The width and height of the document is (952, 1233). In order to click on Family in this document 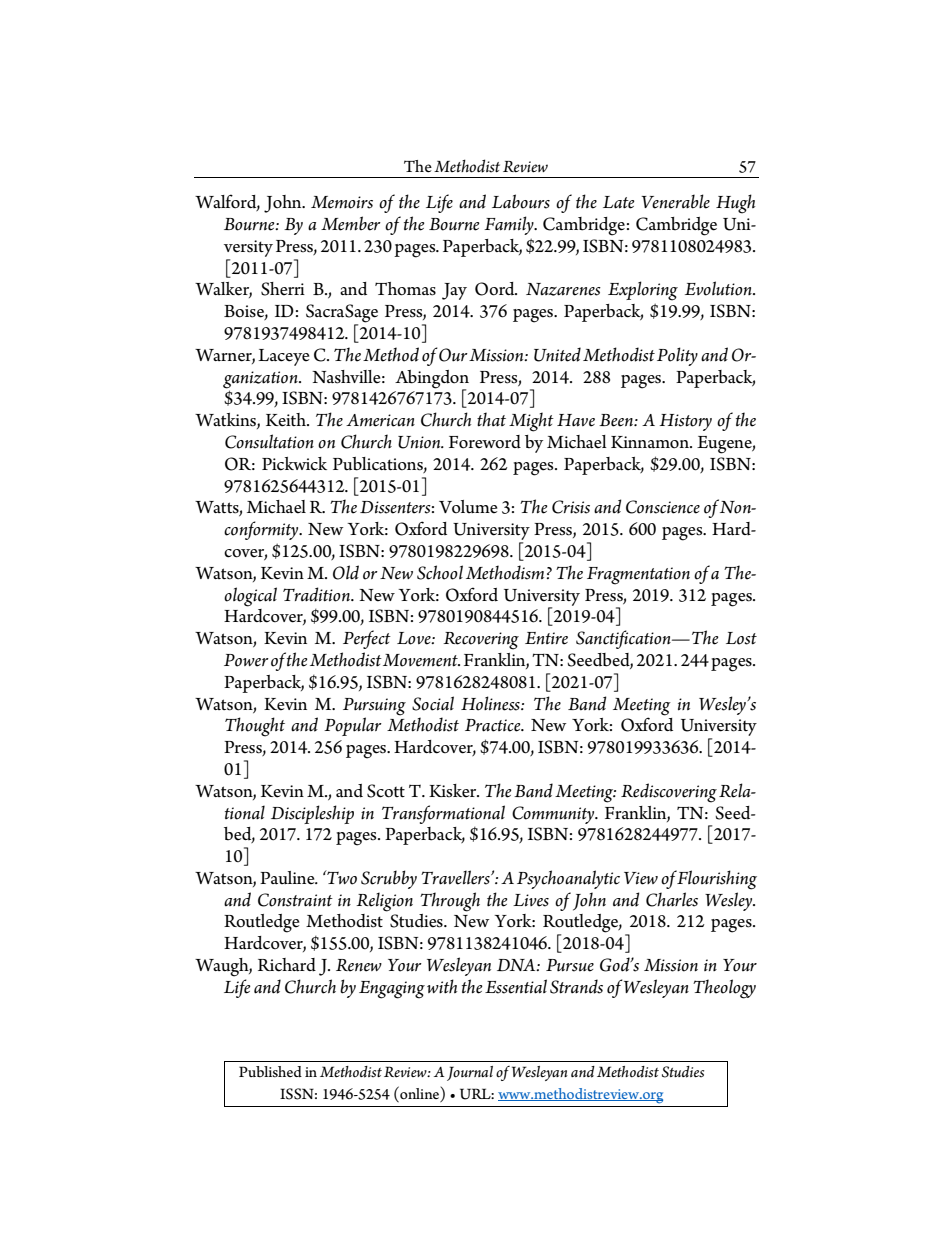, I will do `click(510, 225)`.
